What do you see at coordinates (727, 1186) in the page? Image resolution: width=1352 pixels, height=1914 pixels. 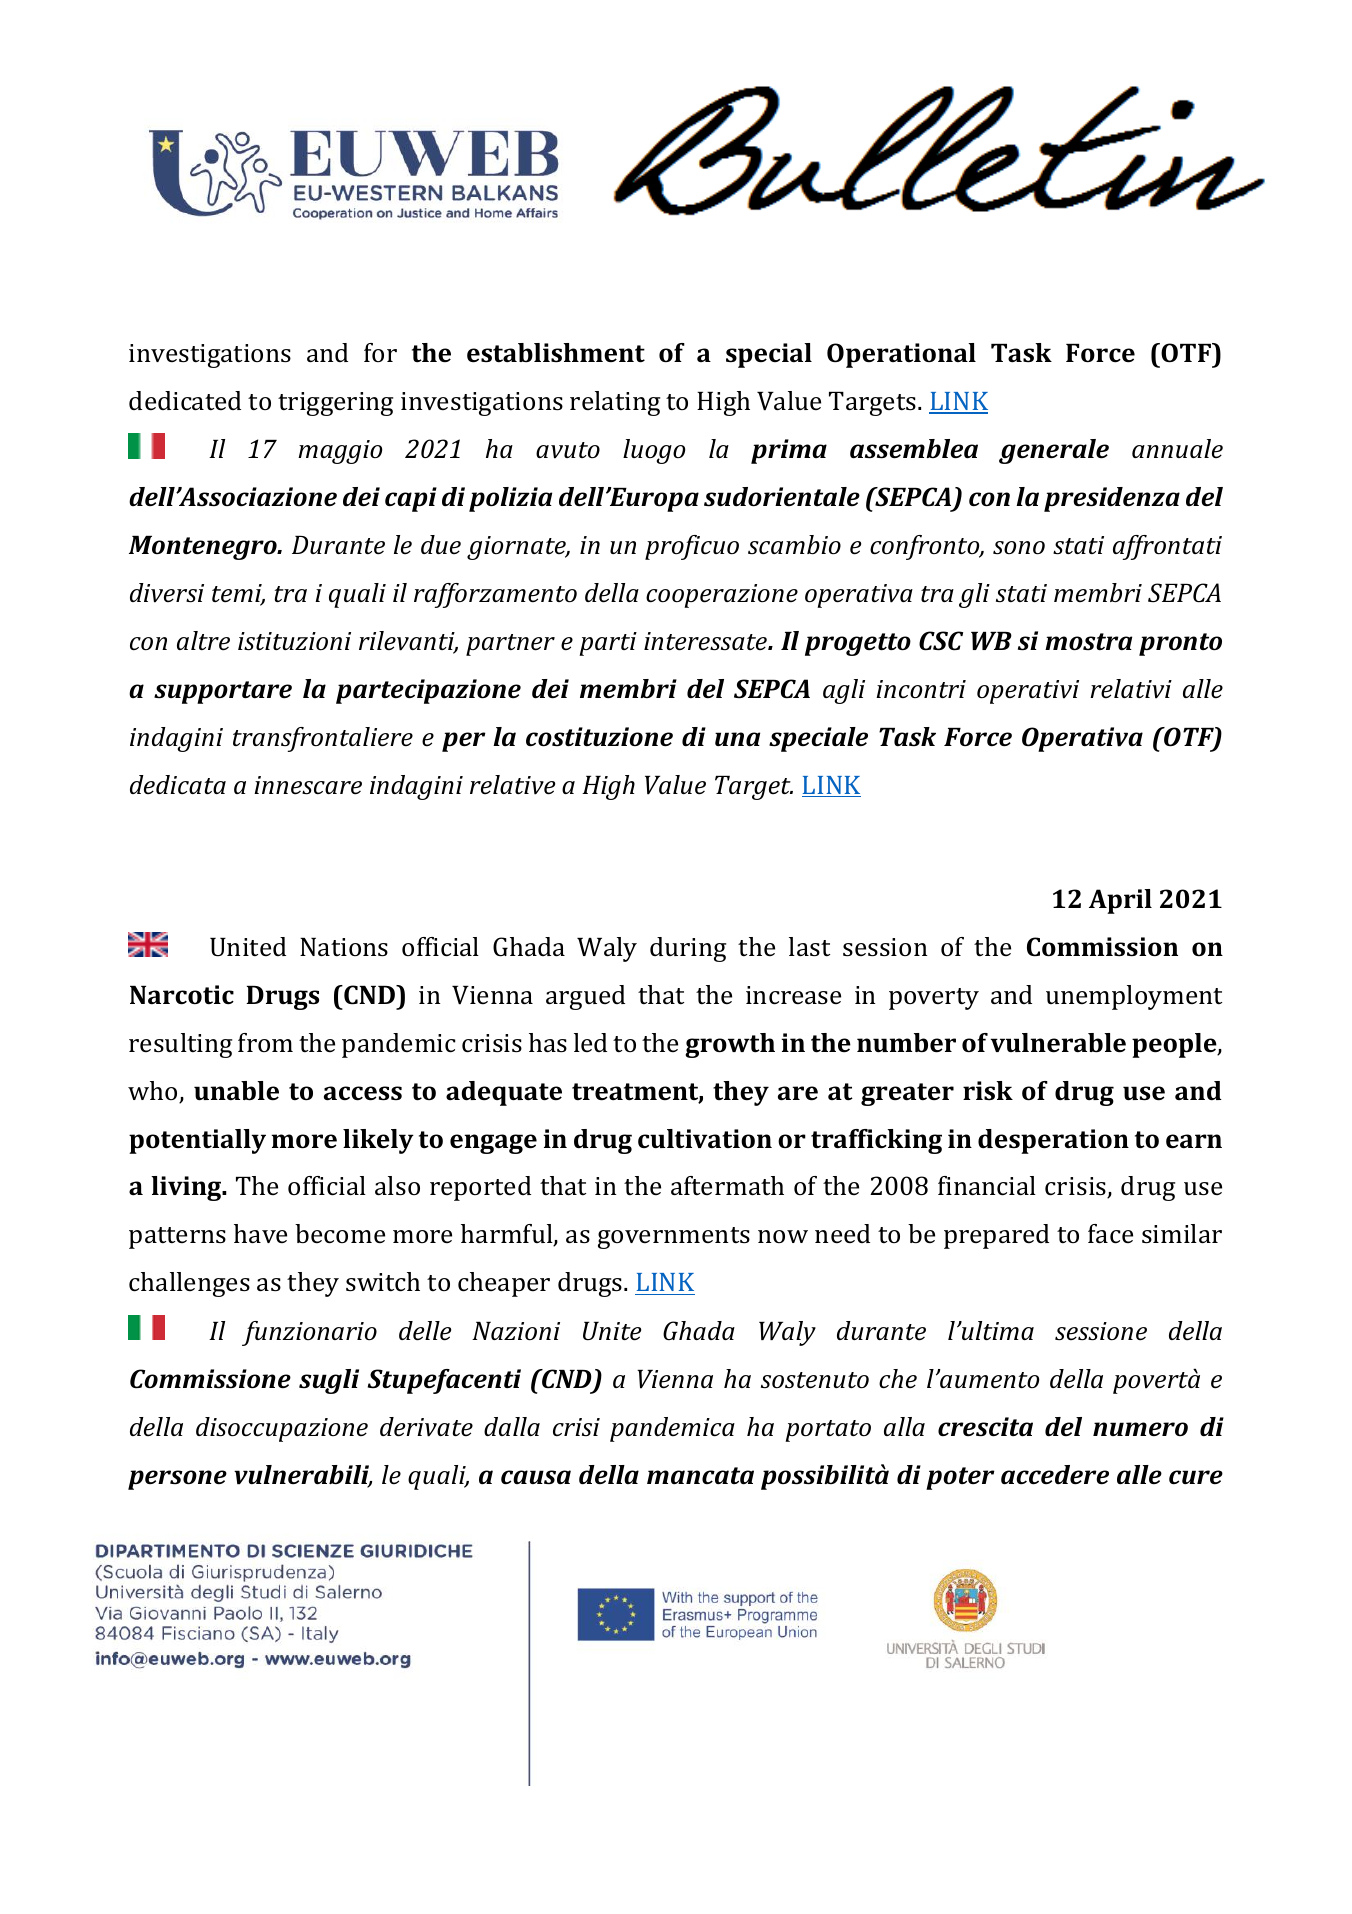 I see `aftermath` at bounding box center [727, 1186].
